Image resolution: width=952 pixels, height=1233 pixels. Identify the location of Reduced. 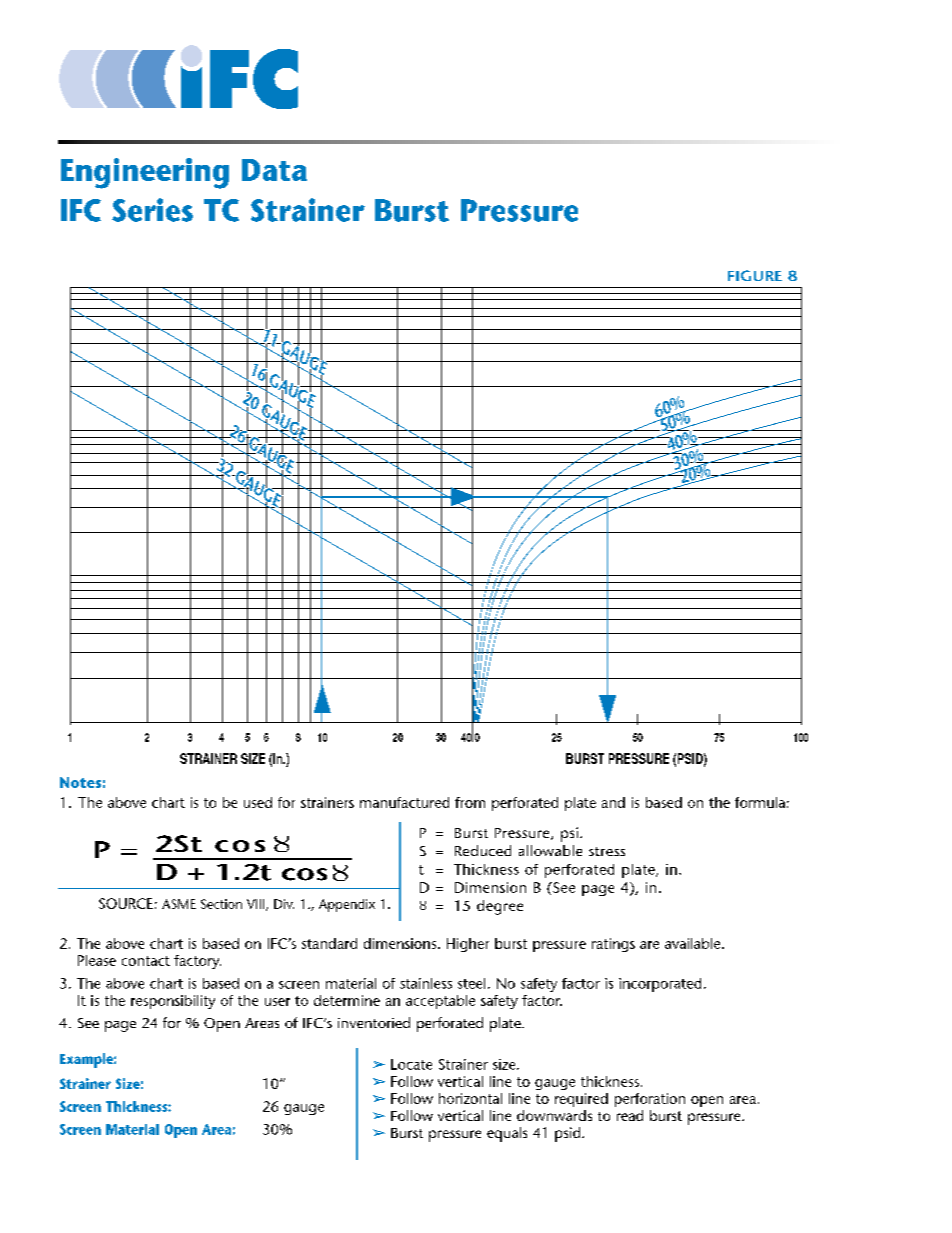
(483, 850).
